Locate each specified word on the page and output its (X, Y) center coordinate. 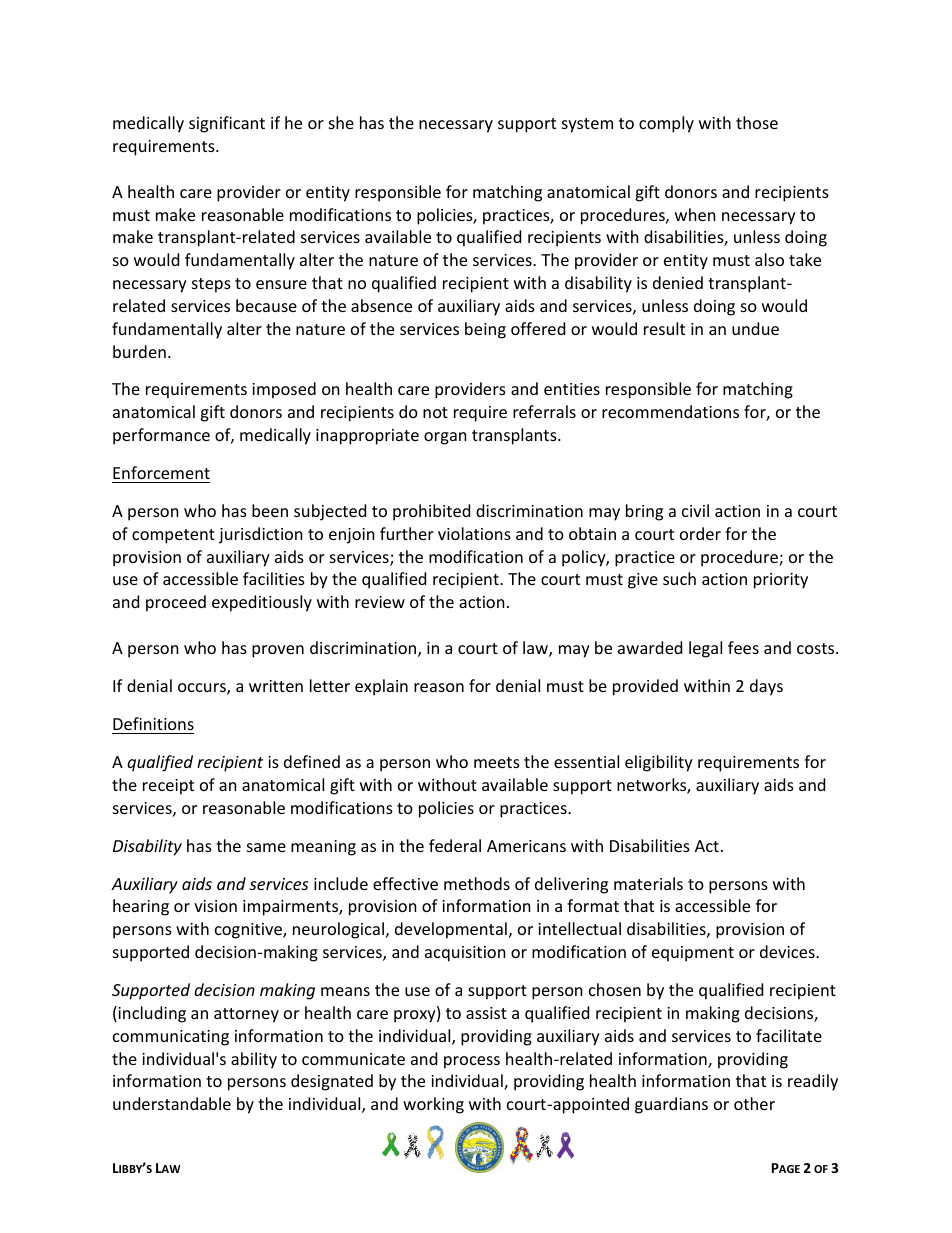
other (754, 1103)
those (757, 122)
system (587, 125)
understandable (172, 1103)
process (472, 1062)
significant (227, 124)
